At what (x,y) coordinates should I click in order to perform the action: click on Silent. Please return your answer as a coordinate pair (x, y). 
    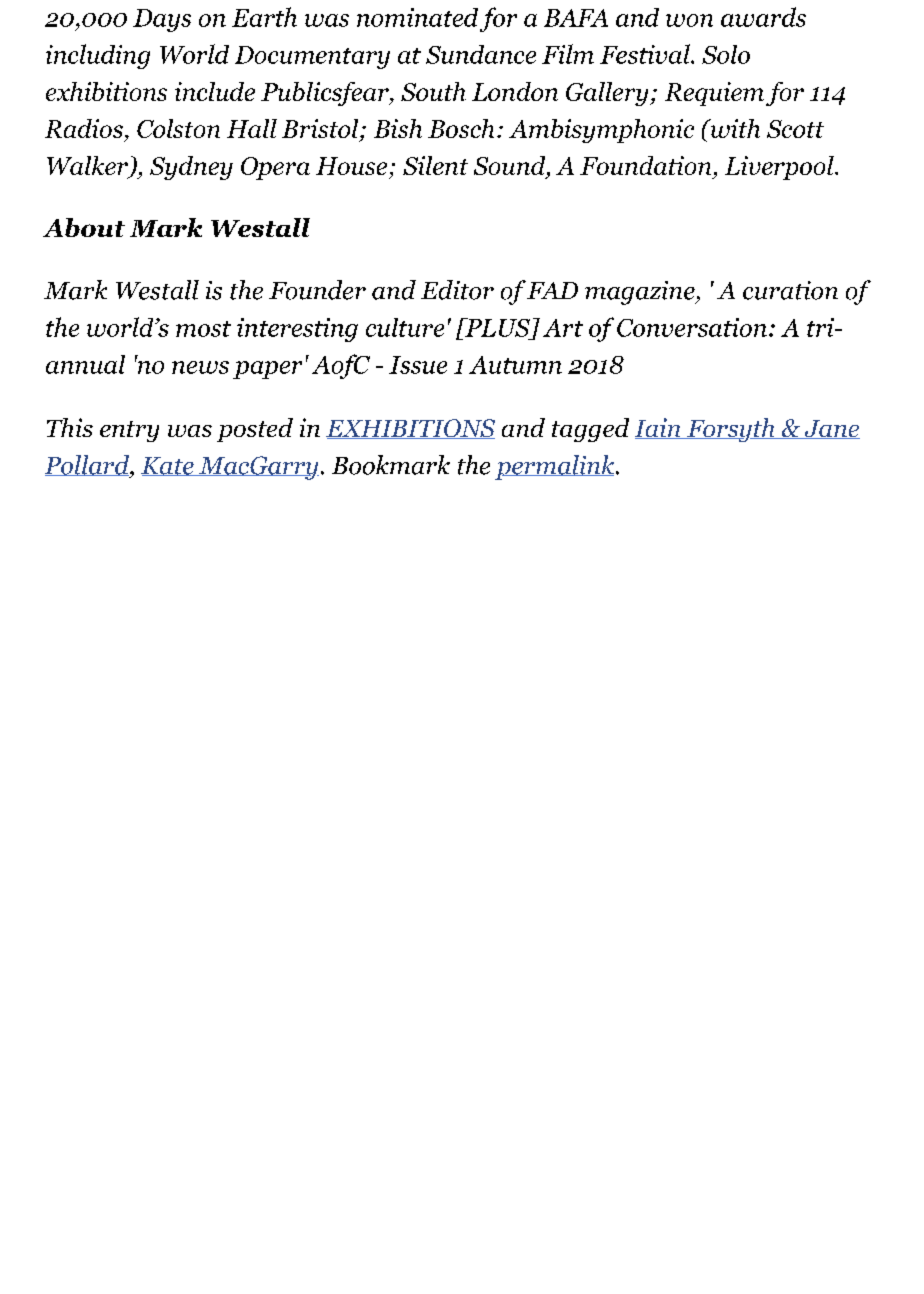
    Looking at the image, I should click on (435, 165).
